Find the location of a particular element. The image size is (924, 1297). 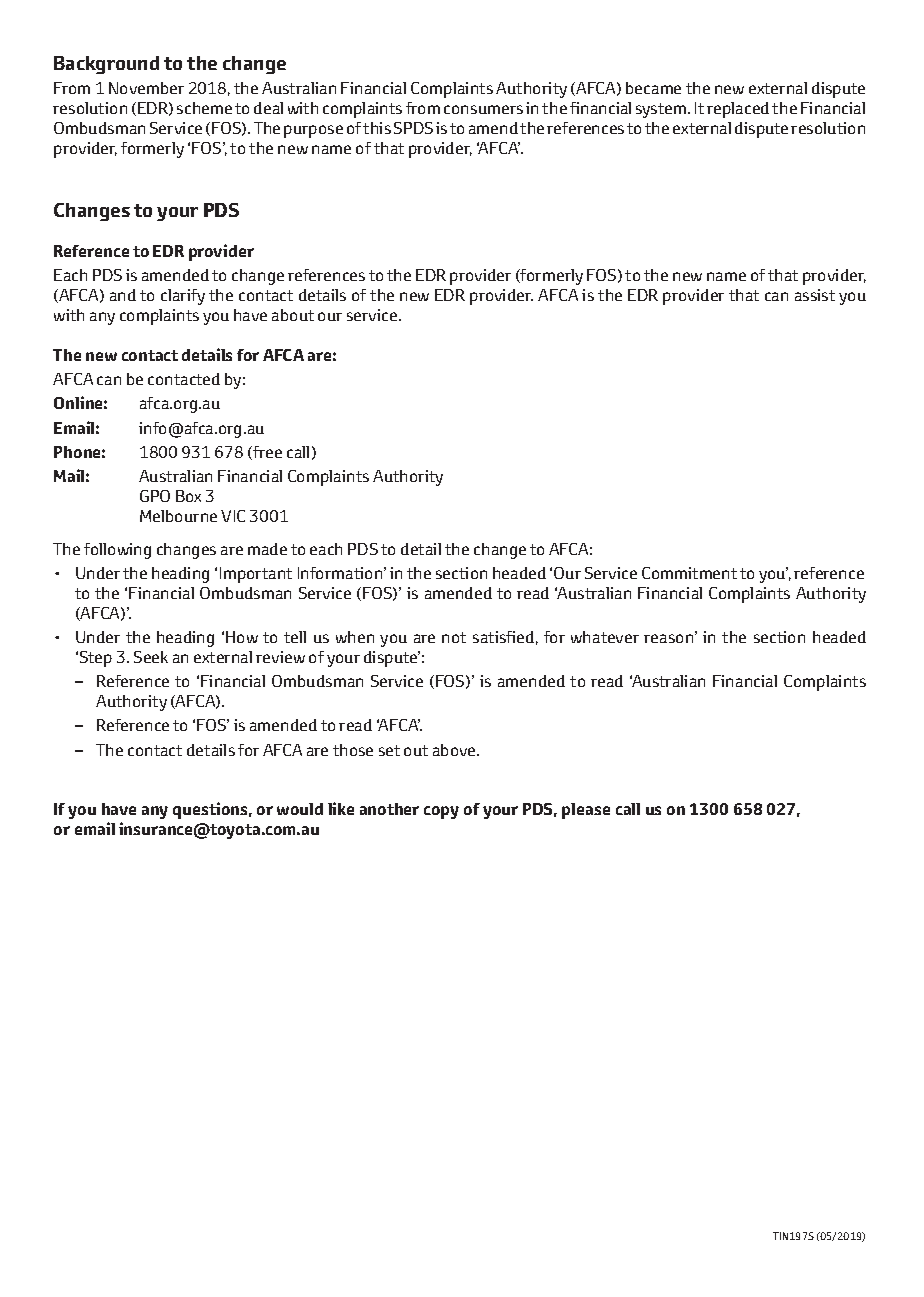

consumers is located at coordinates (483, 109).
